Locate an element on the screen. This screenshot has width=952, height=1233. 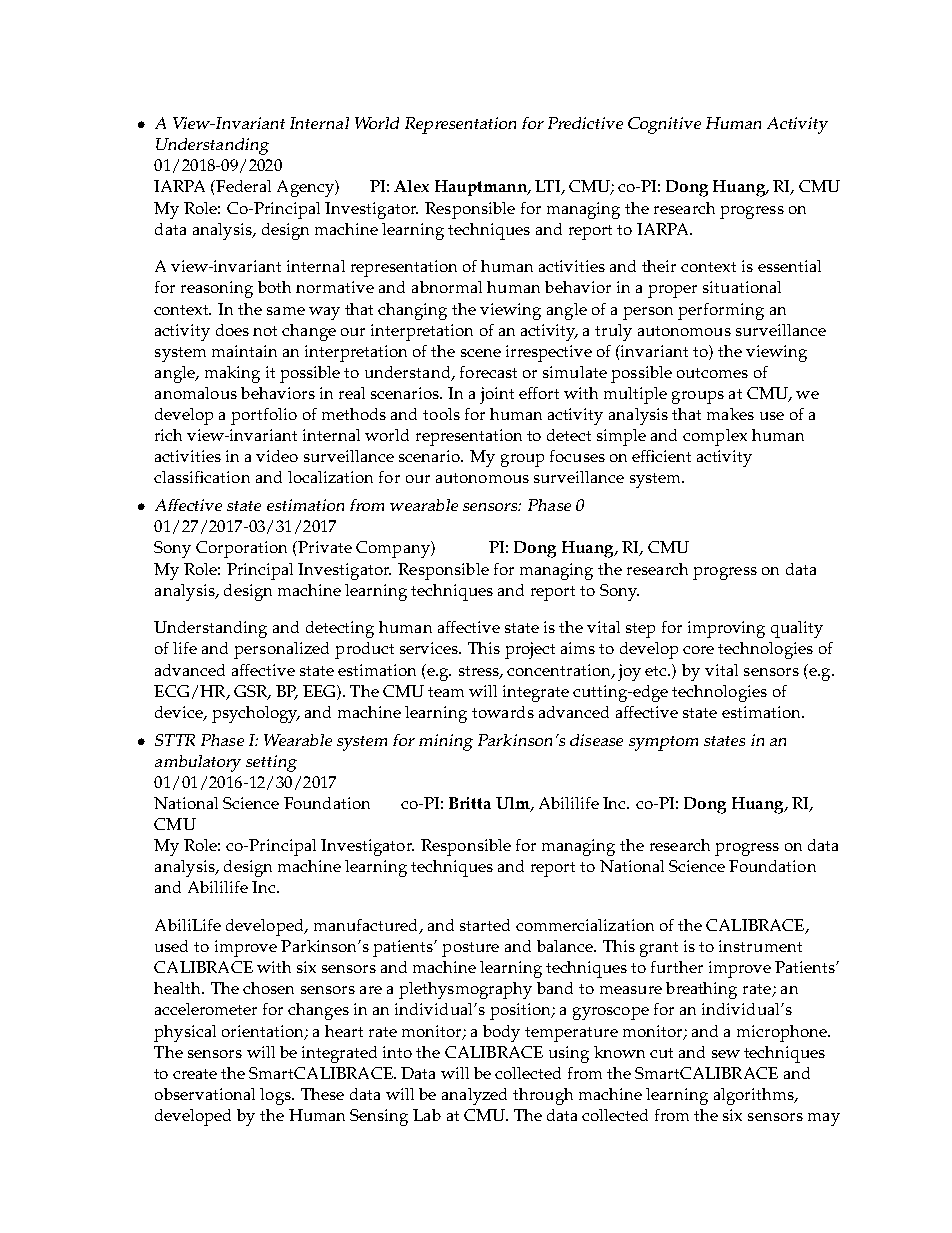
instrument is located at coordinates (760, 946).
